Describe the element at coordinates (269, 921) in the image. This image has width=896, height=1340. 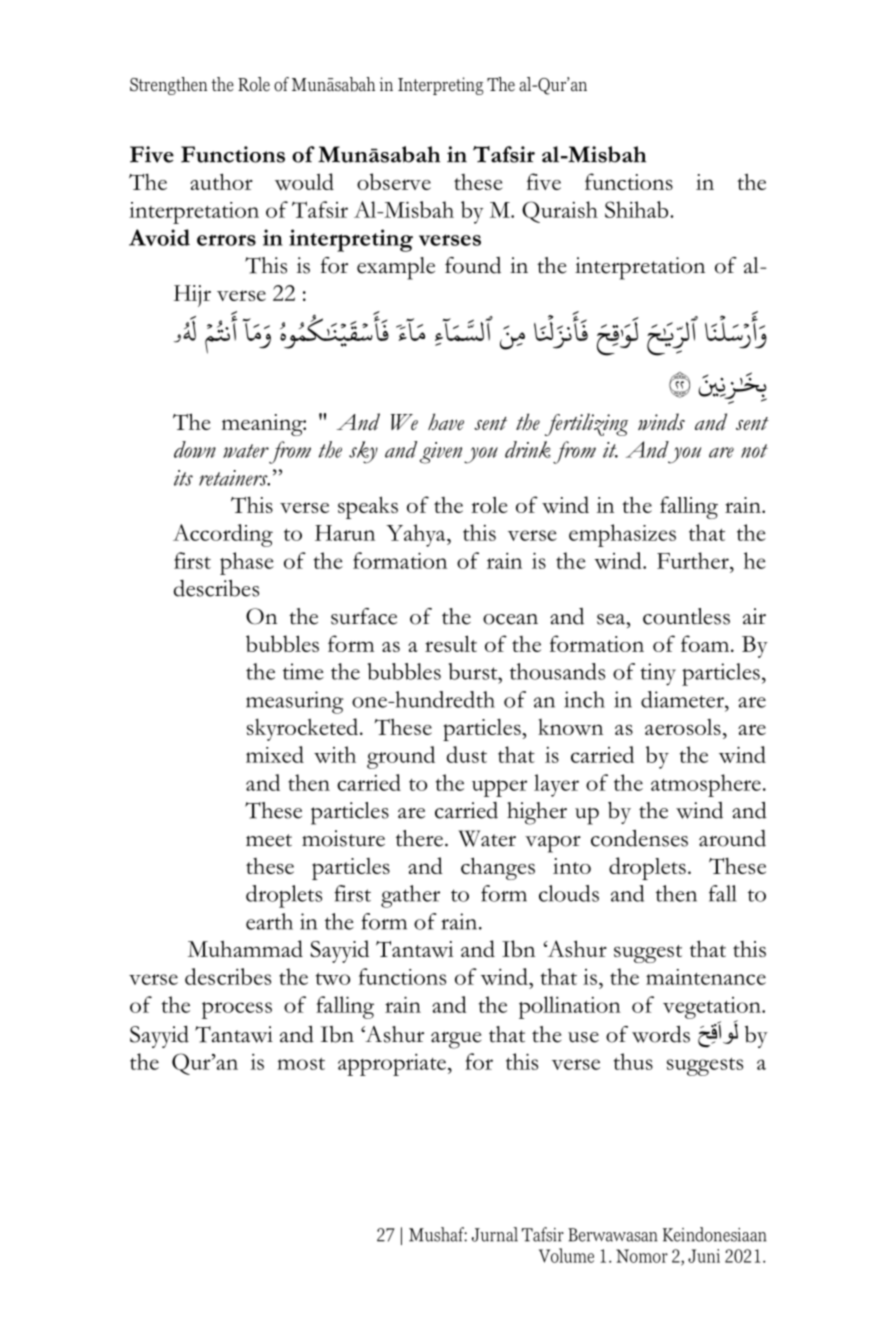
I see `earth` at that location.
